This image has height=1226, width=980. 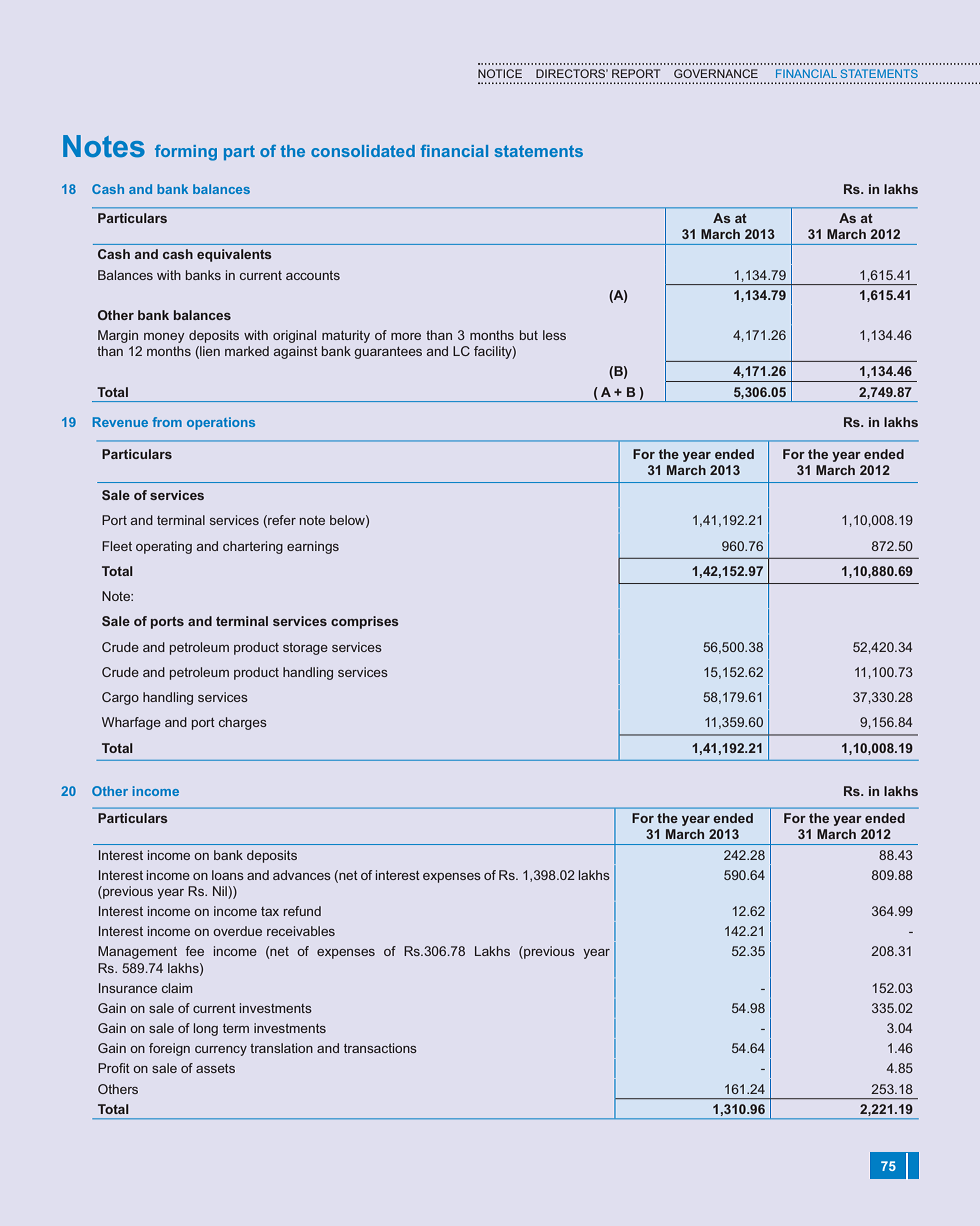 What do you see at coordinates (206, 1029) in the image?
I see `long` at bounding box center [206, 1029].
